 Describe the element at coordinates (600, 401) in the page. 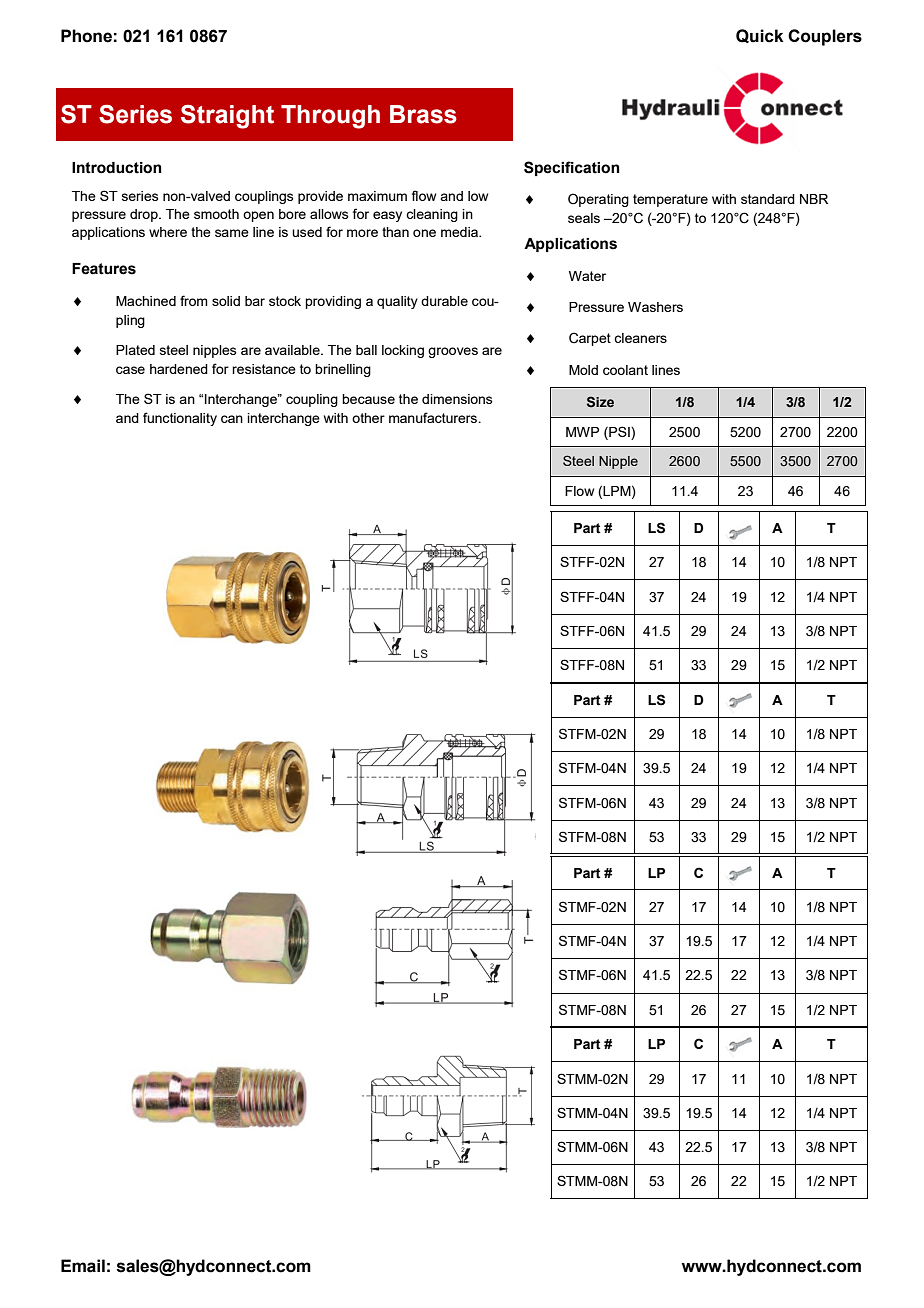

I see `Size` at that location.
